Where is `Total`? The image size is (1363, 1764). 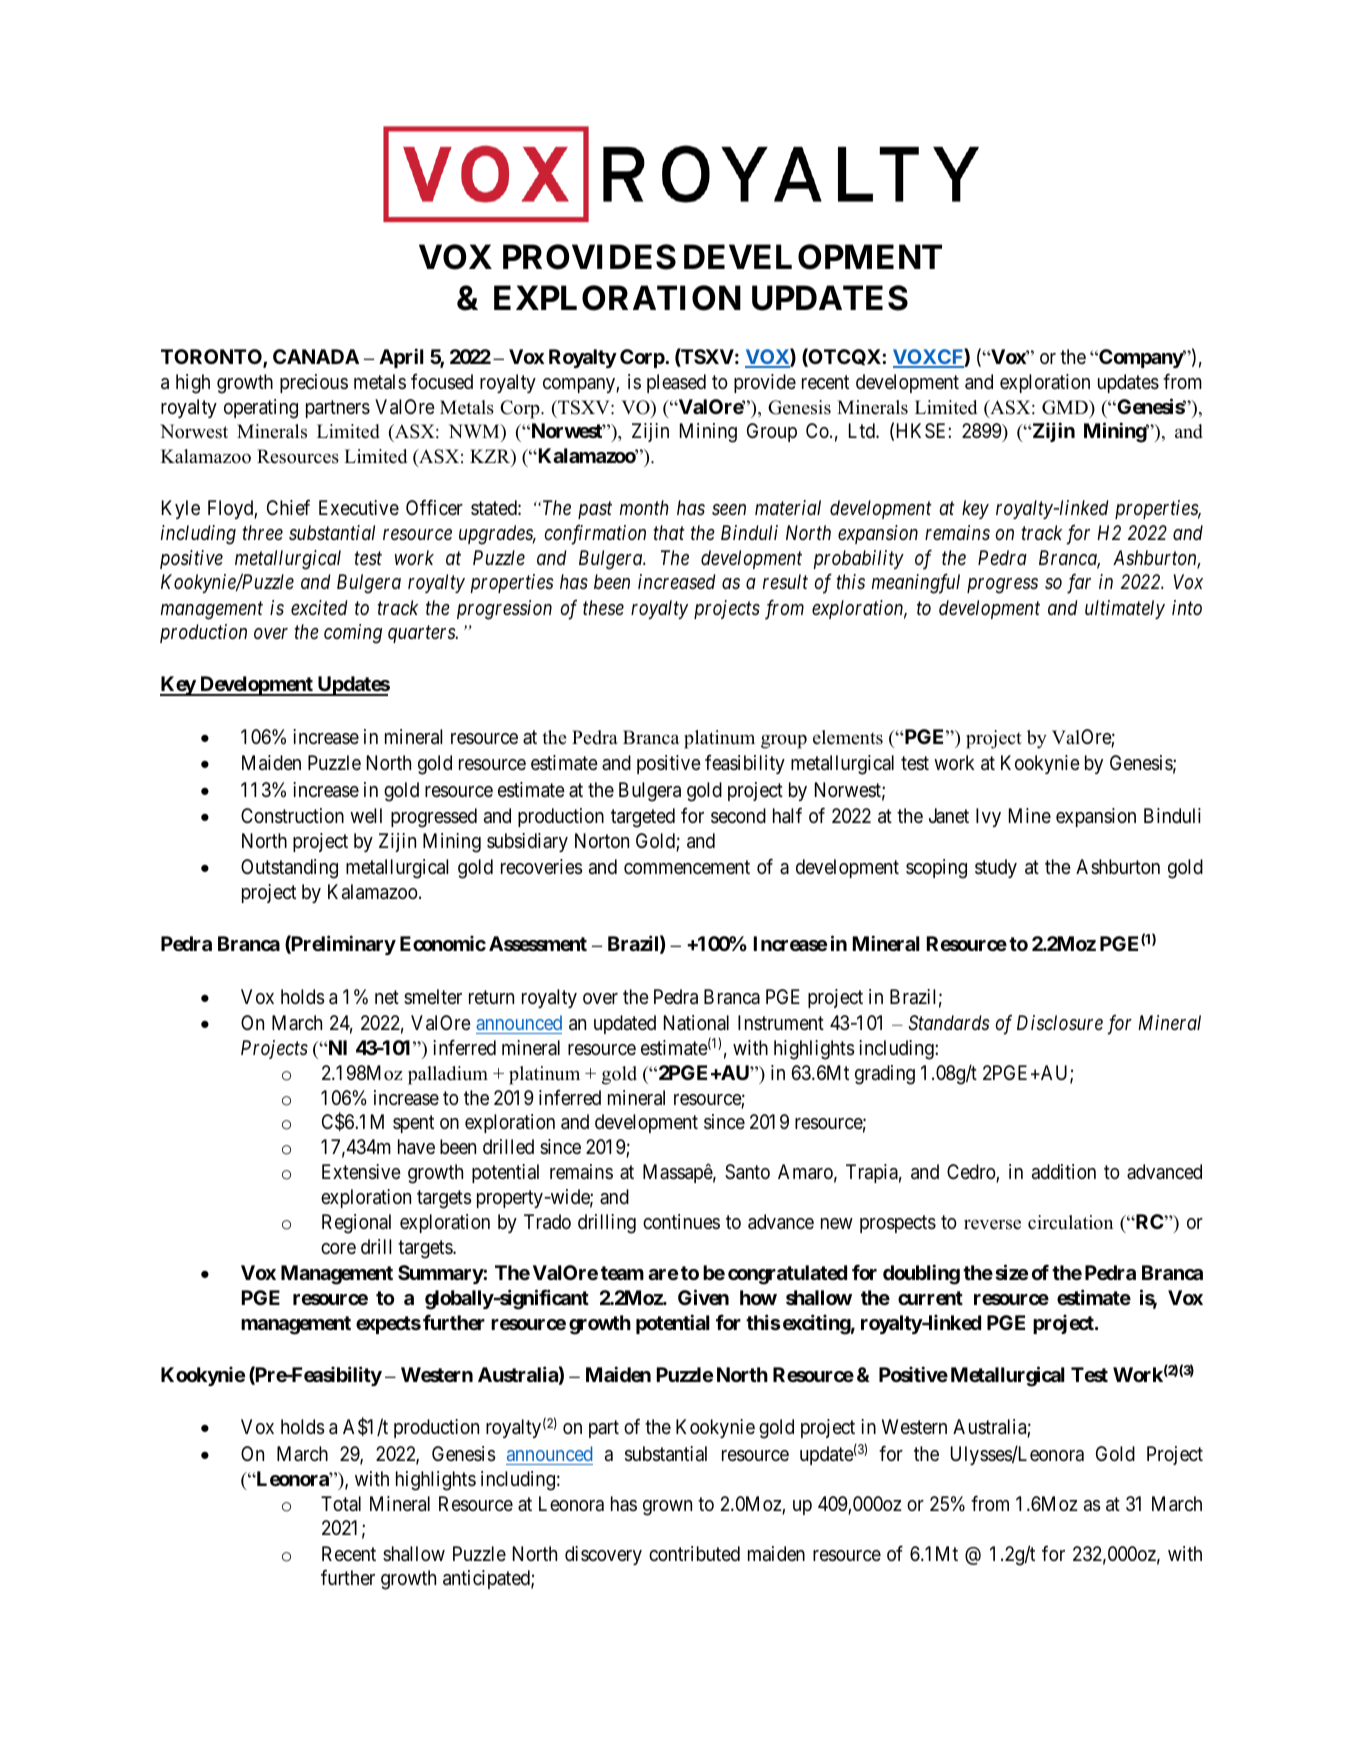
Total is located at coordinates (341, 1503).
